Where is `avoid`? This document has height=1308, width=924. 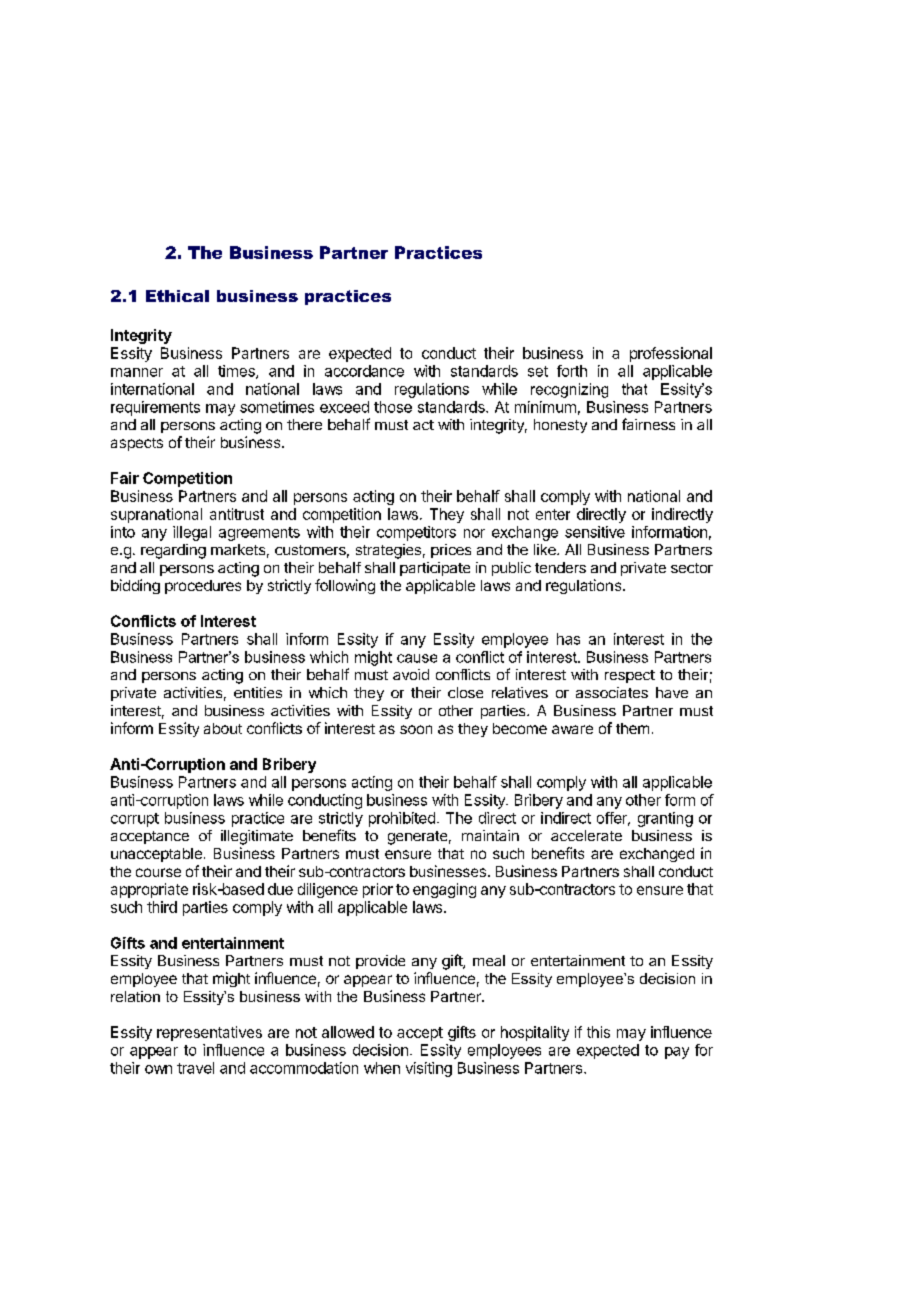 avoid is located at coordinates (411, 674).
